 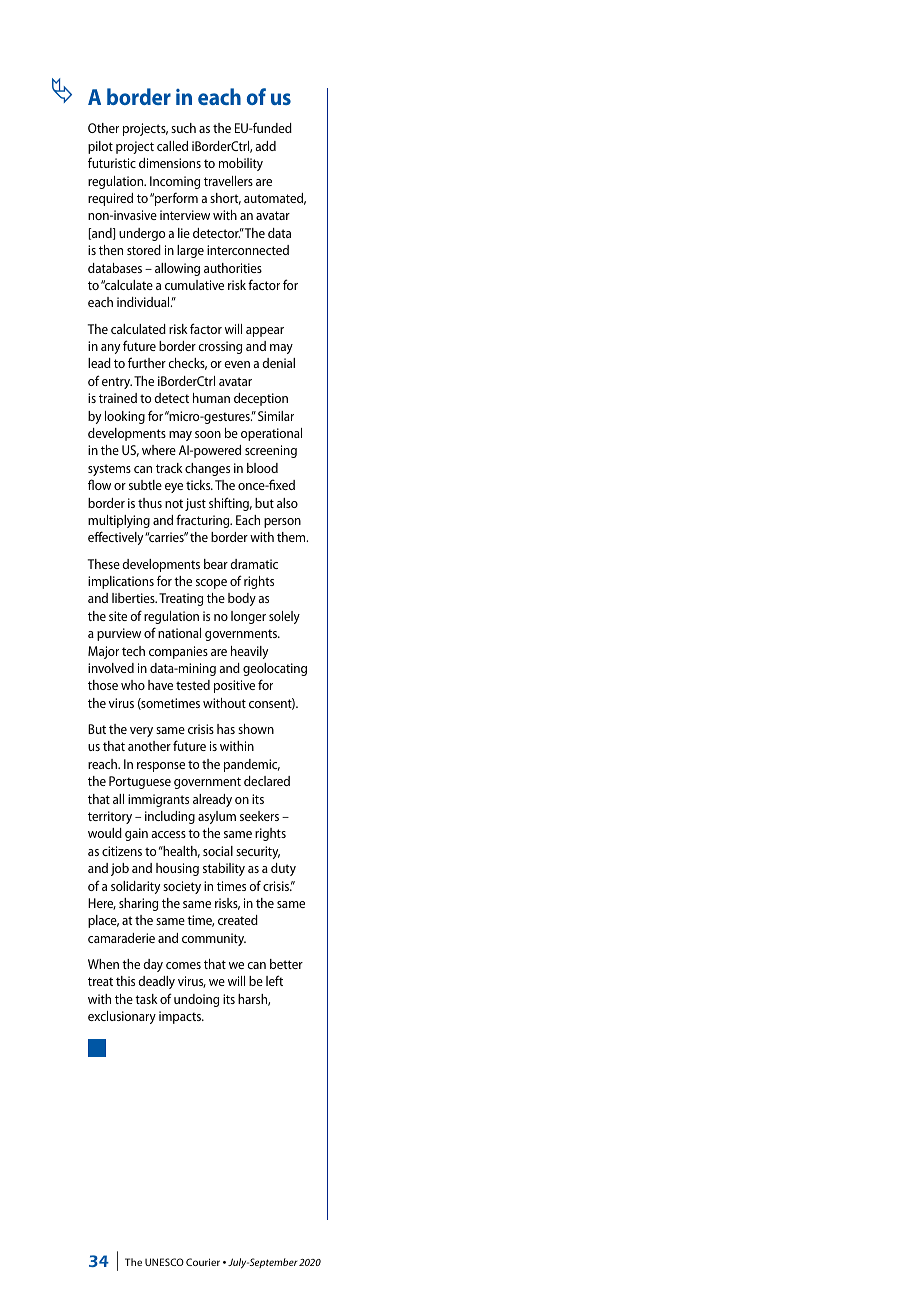 What do you see at coordinates (164, 1262) in the screenshot?
I see `UNESCO` at bounding box center [164, 1262].
